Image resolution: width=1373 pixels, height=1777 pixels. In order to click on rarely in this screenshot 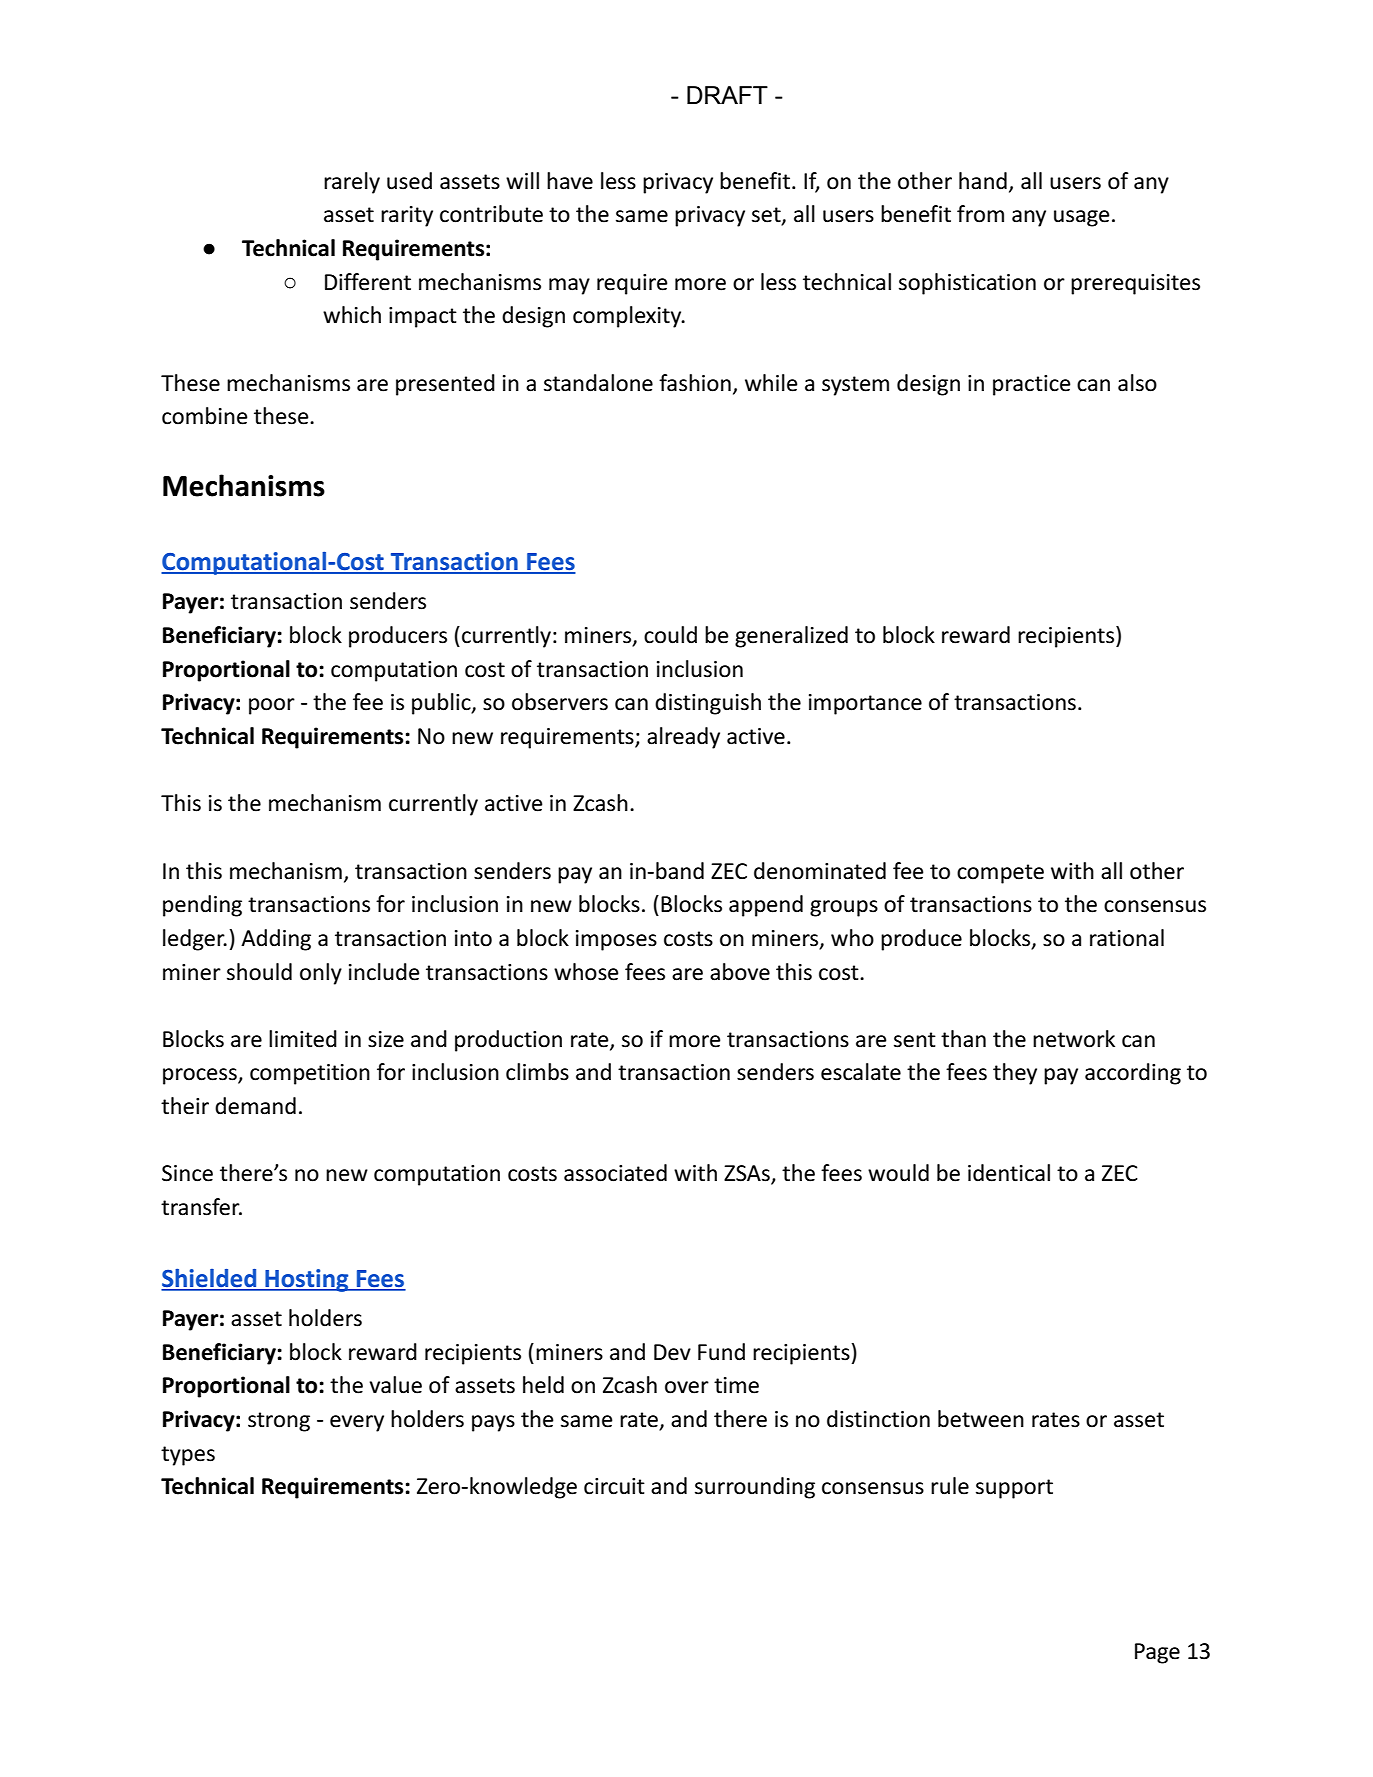, I will do `click(352, 183)`.
